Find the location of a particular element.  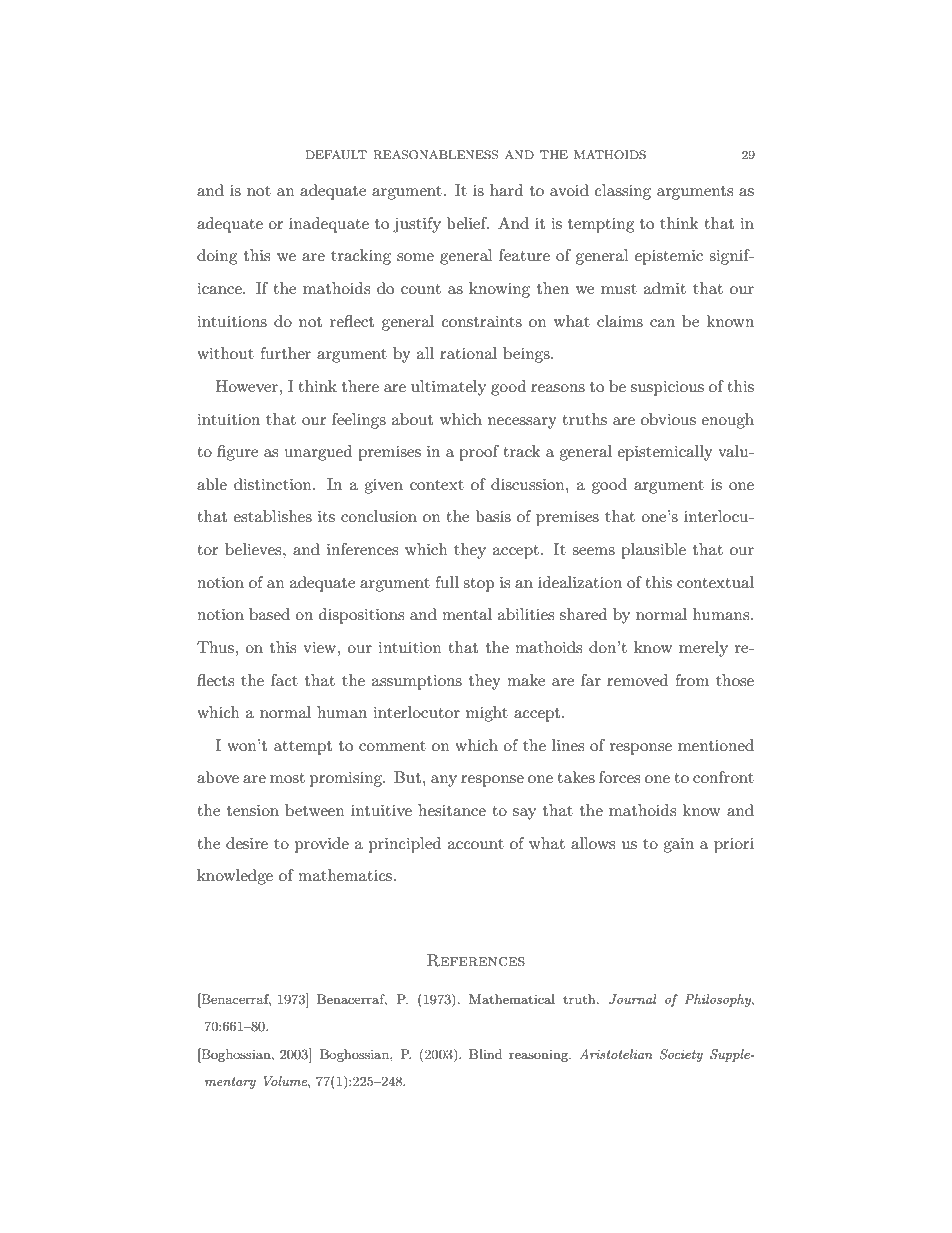

classing is located at coordinates (623, 192).
